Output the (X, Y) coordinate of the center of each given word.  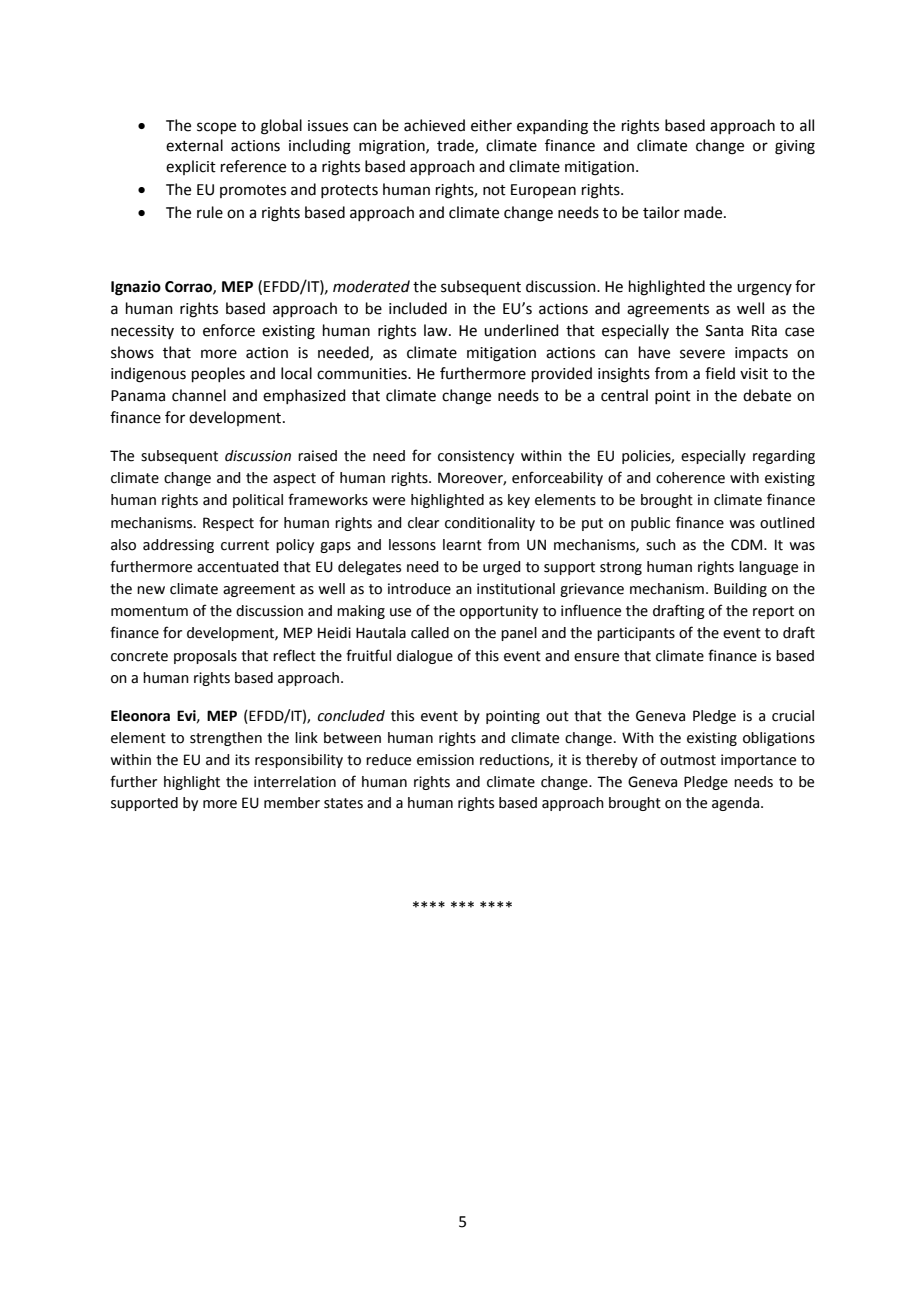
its (242, 760)
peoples (218, 374)
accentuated (238, 567)
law (437, 330)
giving (795, 147)
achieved (434, 125)
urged (502, 568)
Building (740, 590)
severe (702, 354)
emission (445, 760)
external (194, 145)
